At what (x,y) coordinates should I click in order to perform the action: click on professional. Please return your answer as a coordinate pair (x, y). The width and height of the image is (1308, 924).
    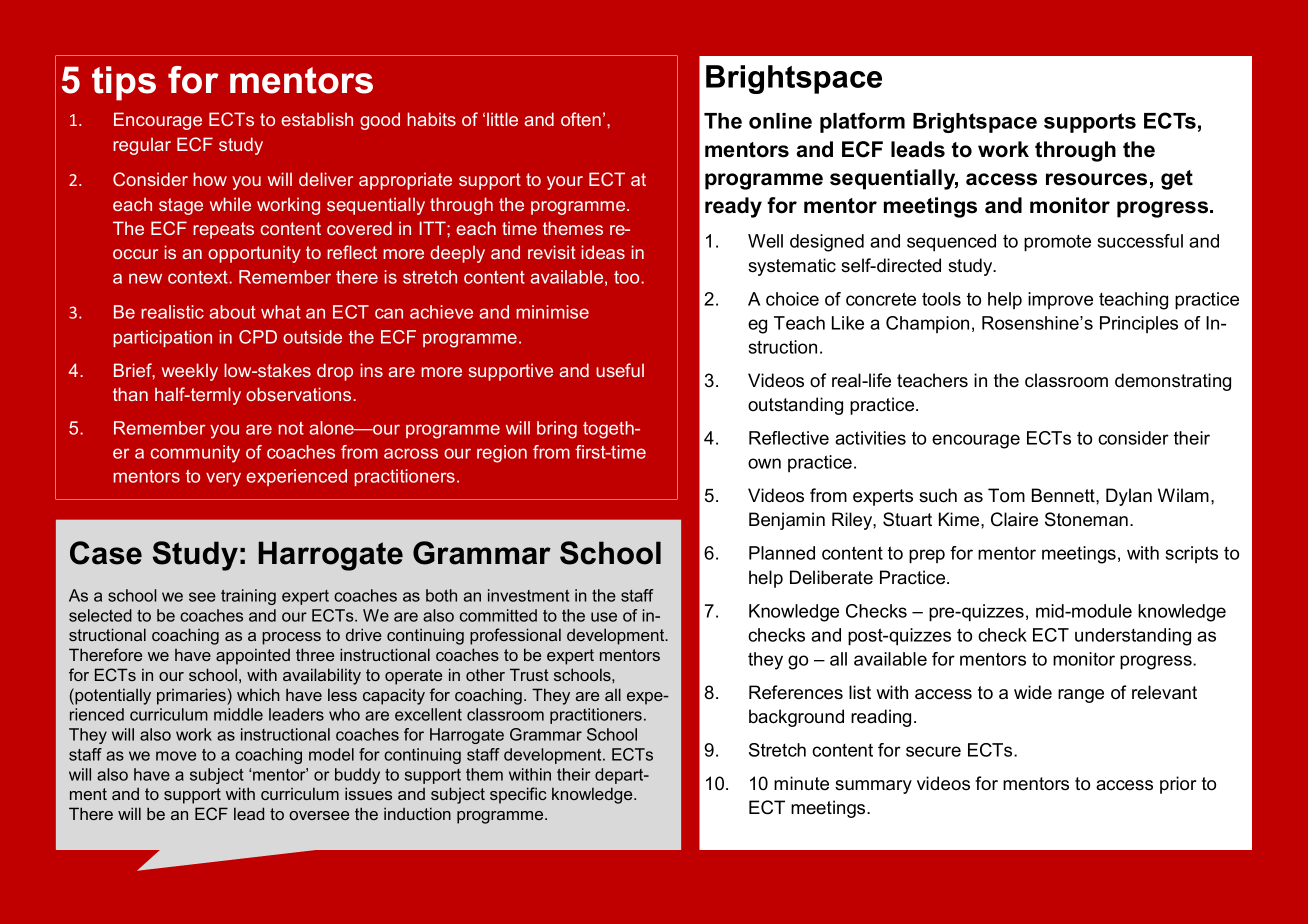
    Looking at the image, I should click on (515, 636).
